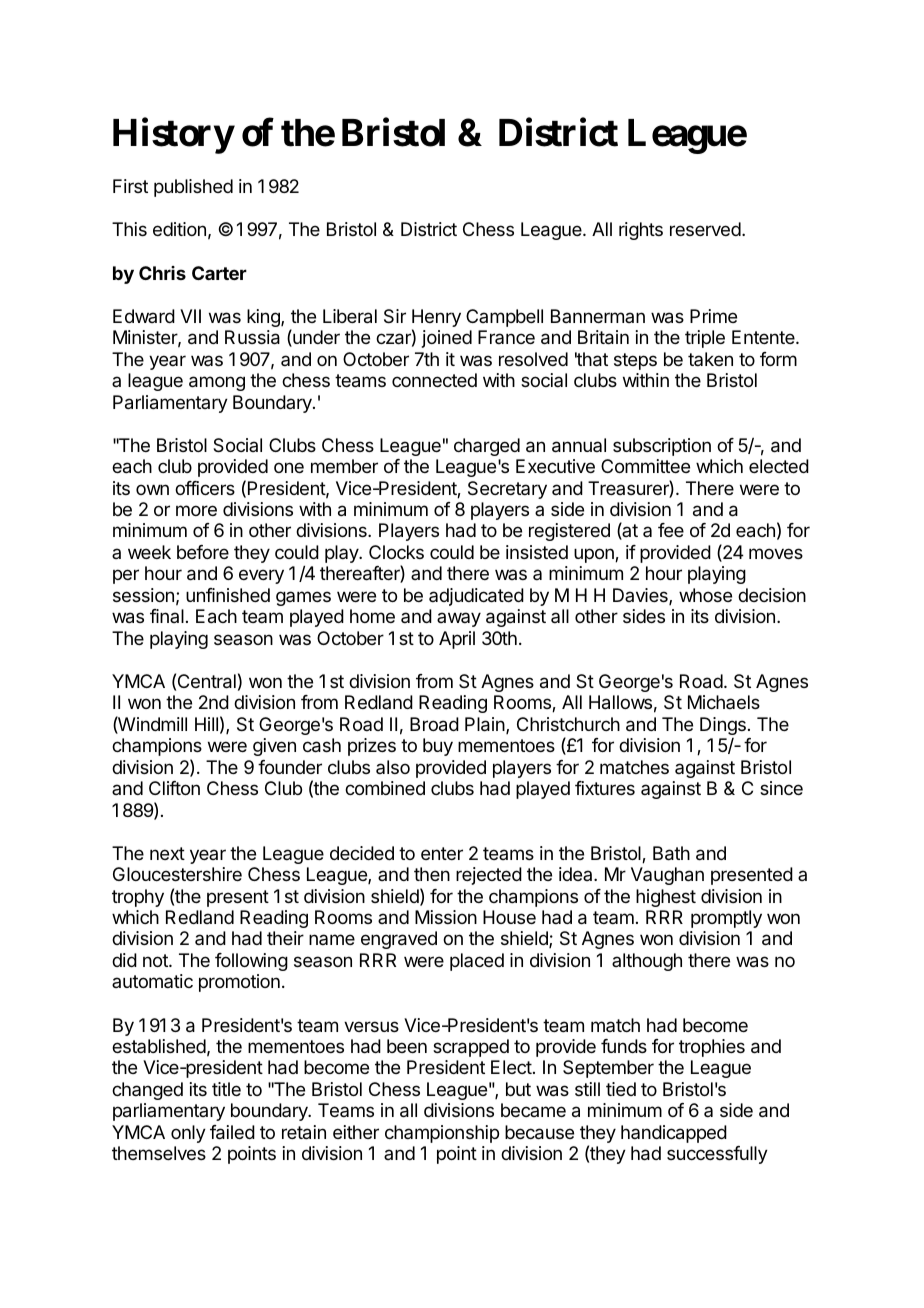  I want to click on Henry, so click(436, 319).
